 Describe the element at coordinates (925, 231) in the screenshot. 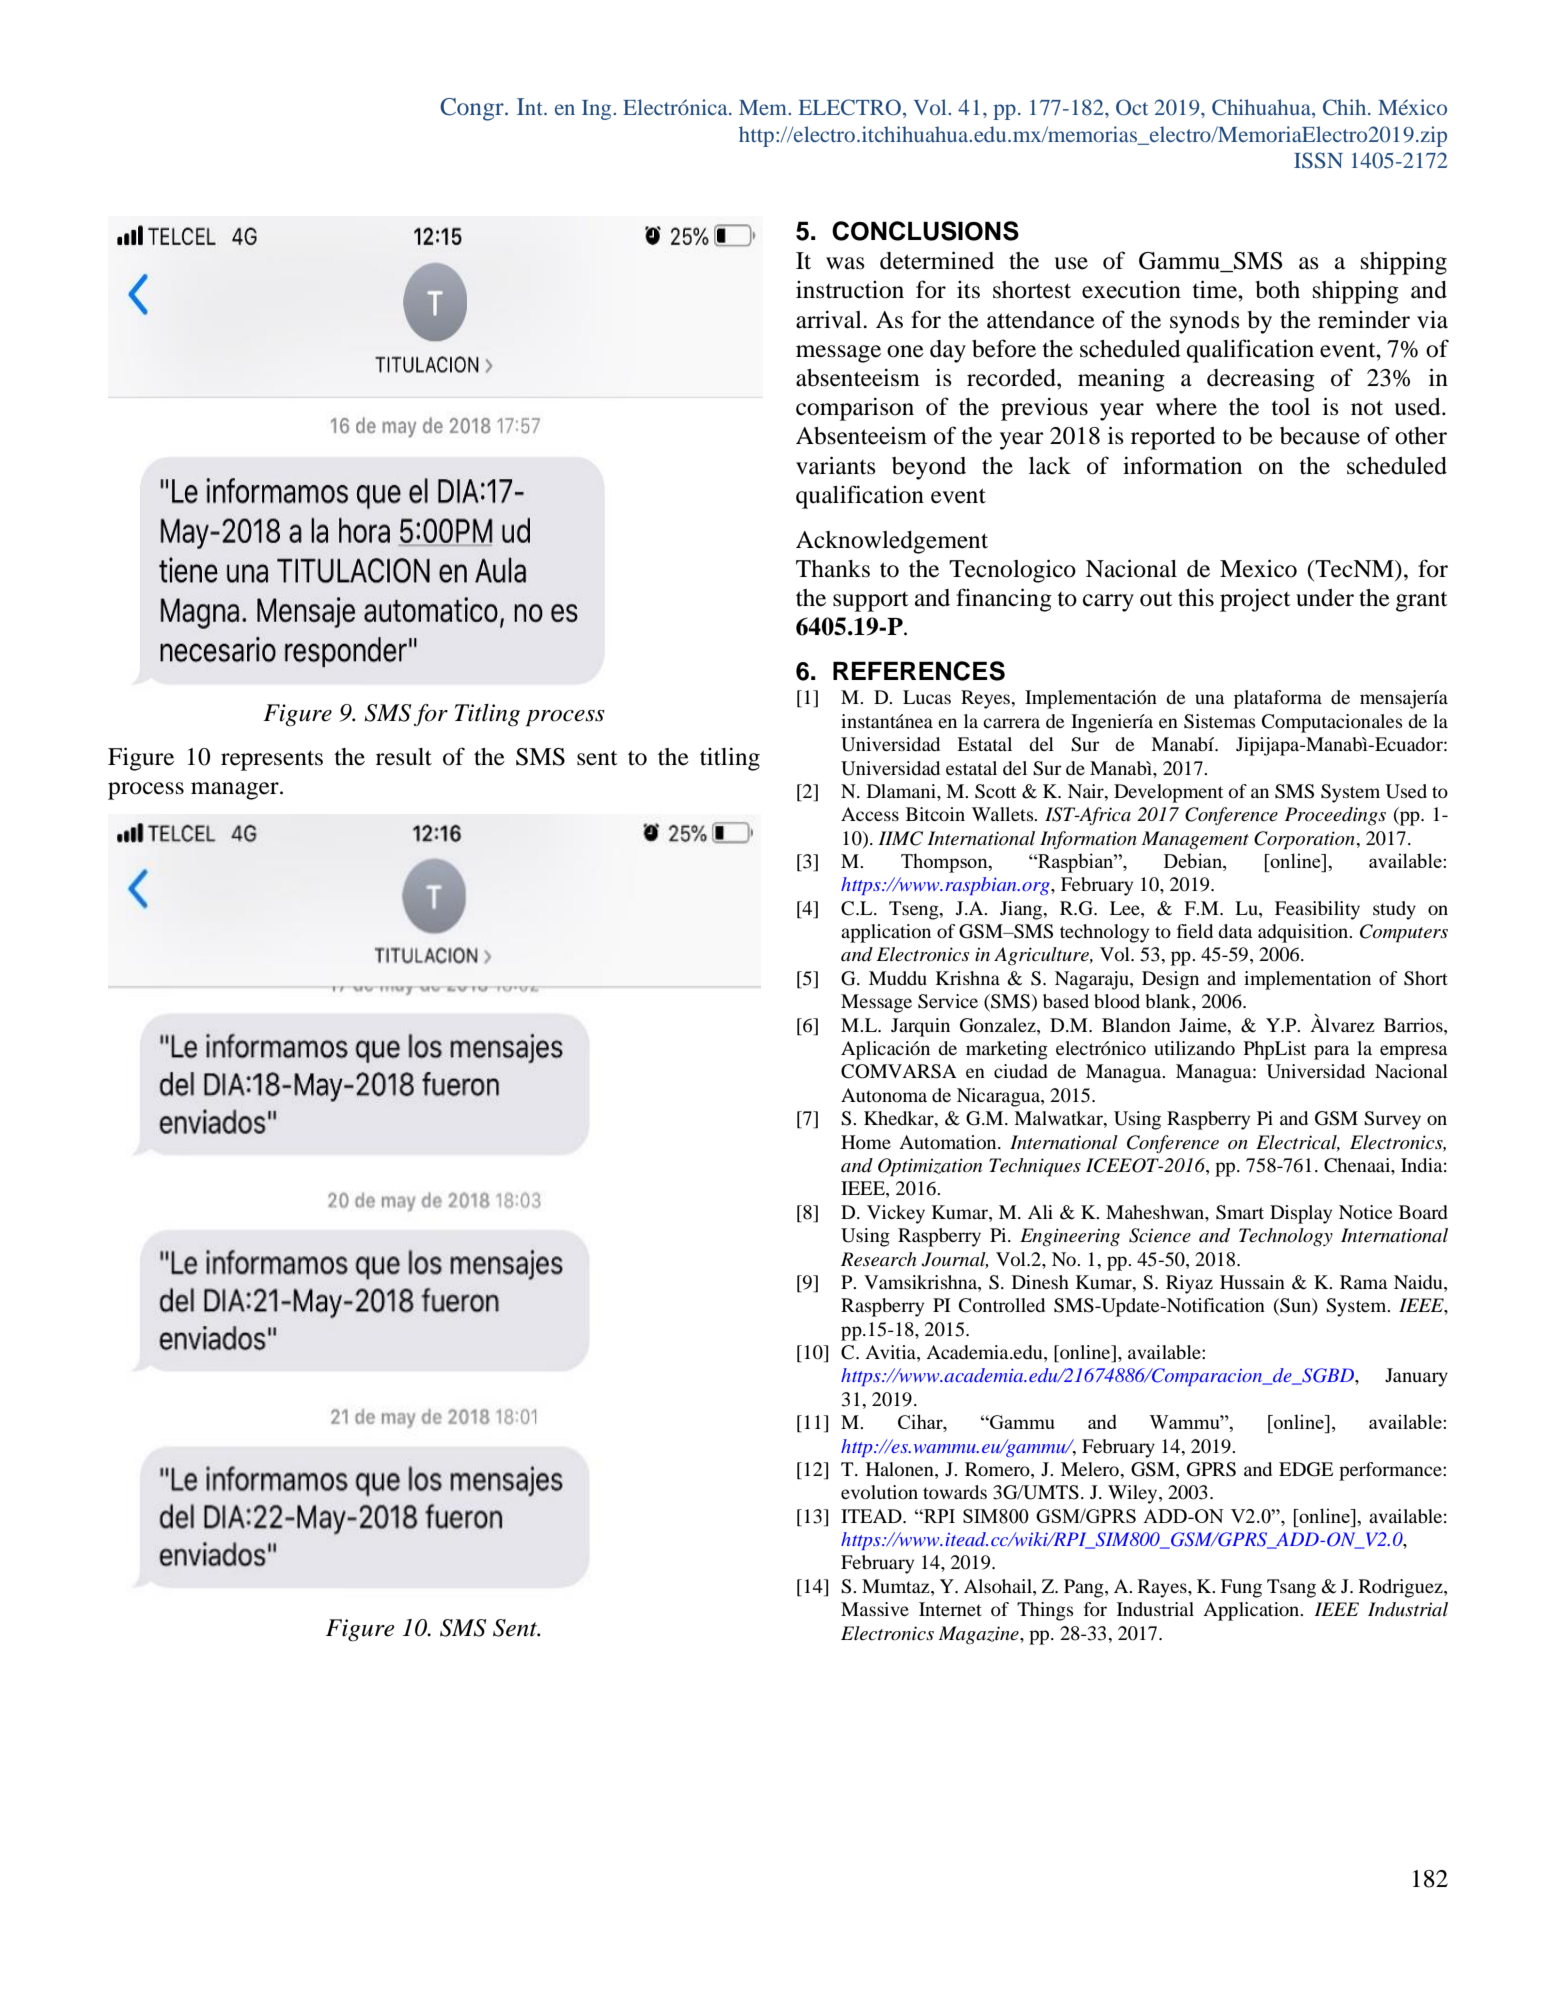

I see `CONCLUSIONS` at that location.
